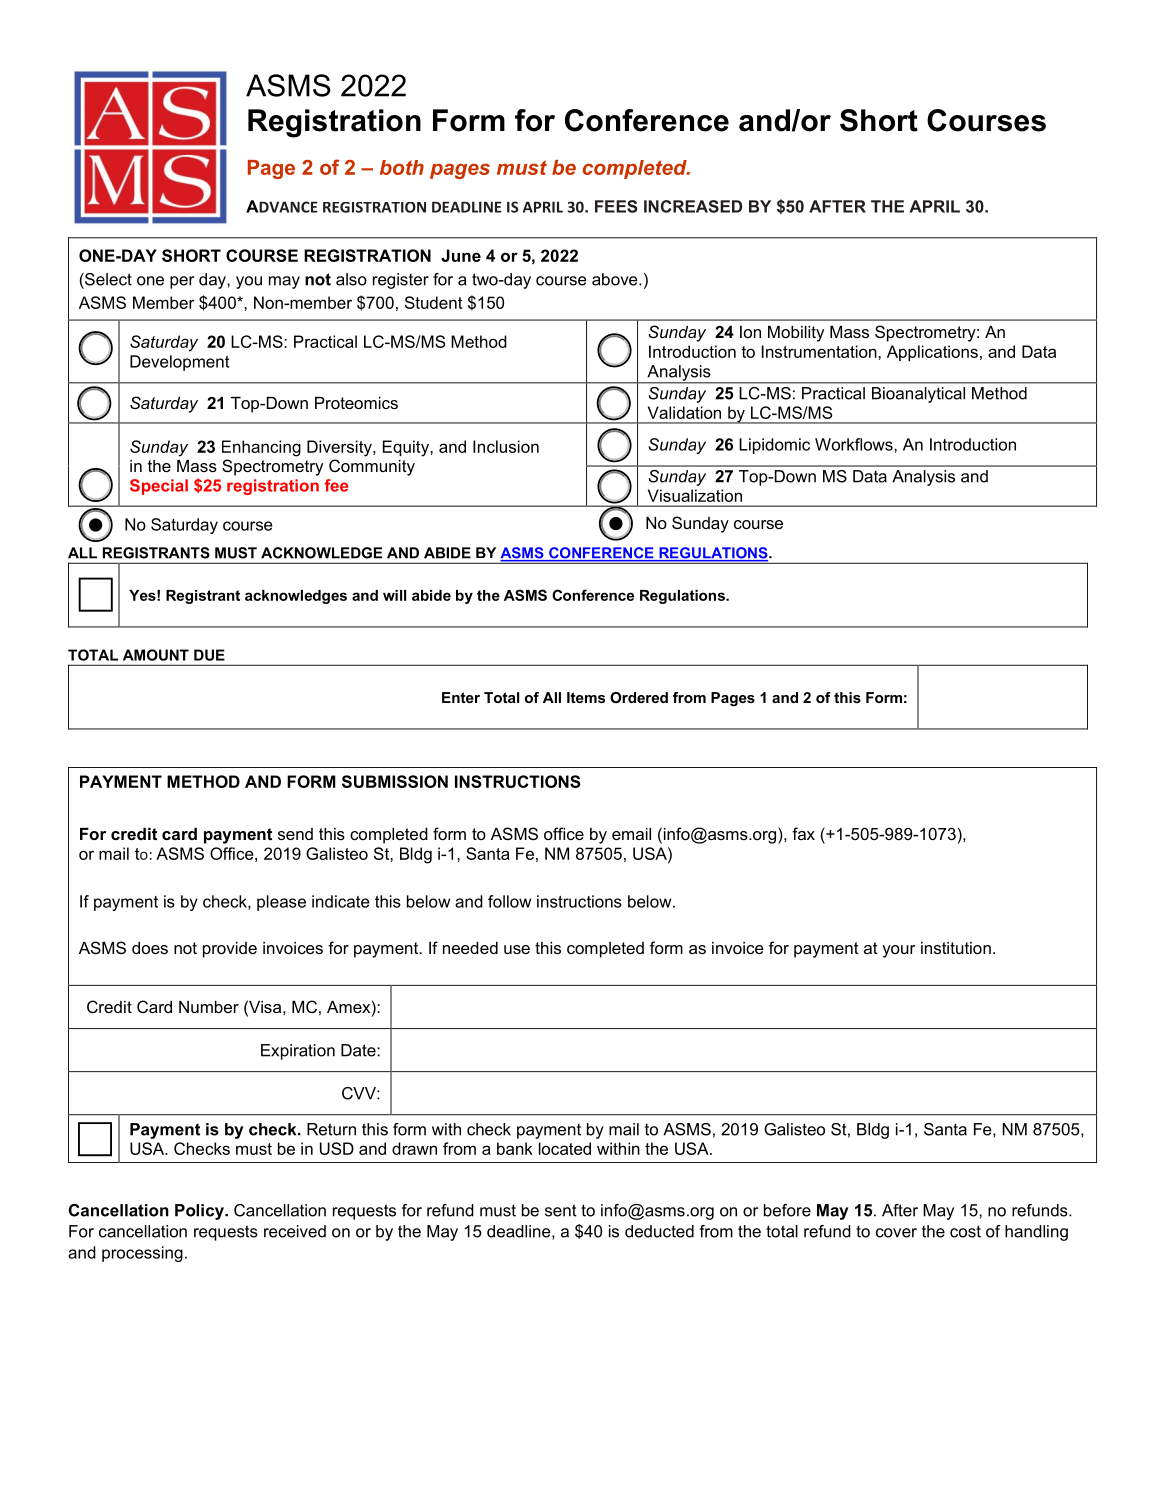 This screenshot has width=1156, height=1496. I want to click on provide, so click(230, 950).
